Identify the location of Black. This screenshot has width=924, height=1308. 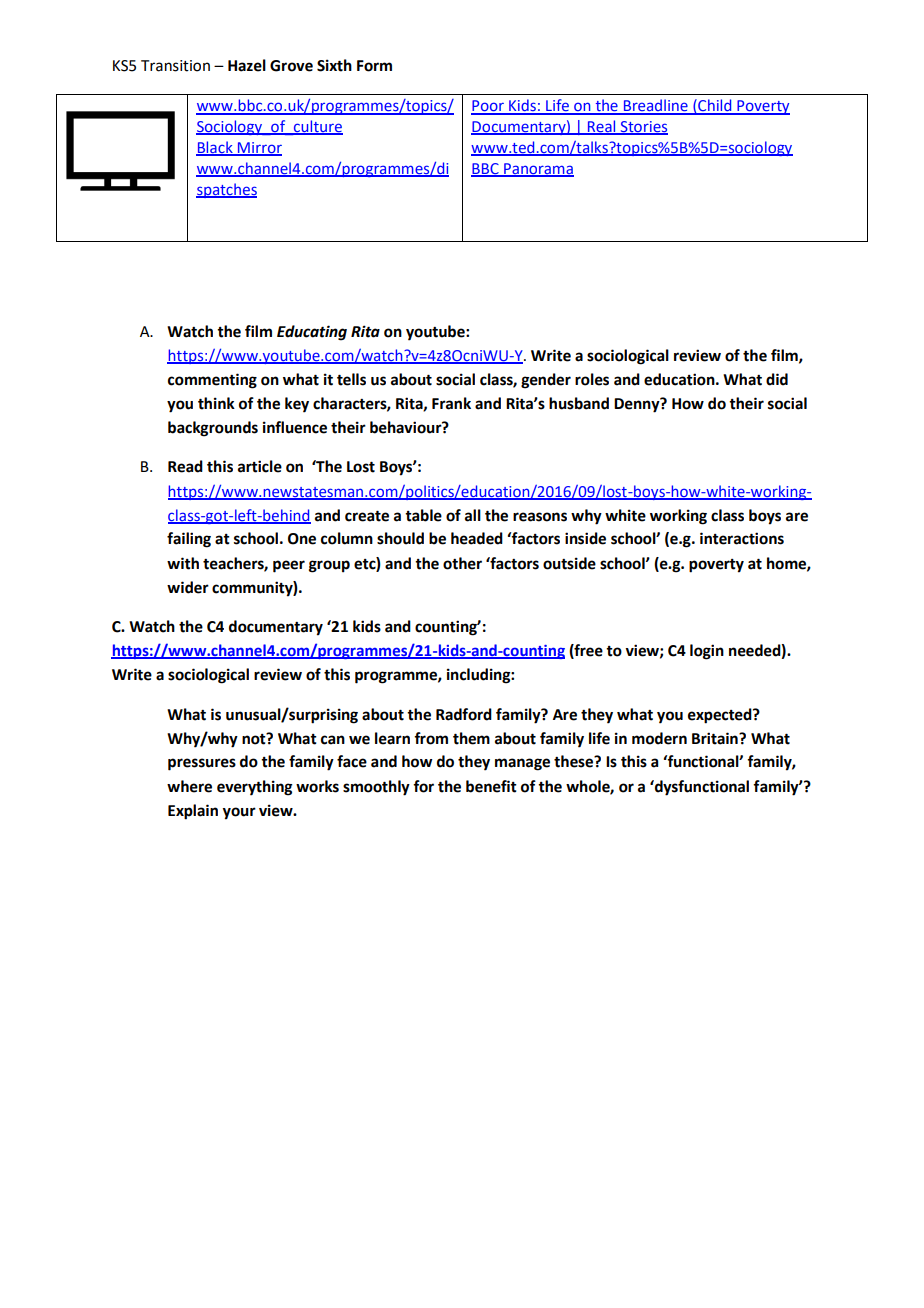
(215, 148).
